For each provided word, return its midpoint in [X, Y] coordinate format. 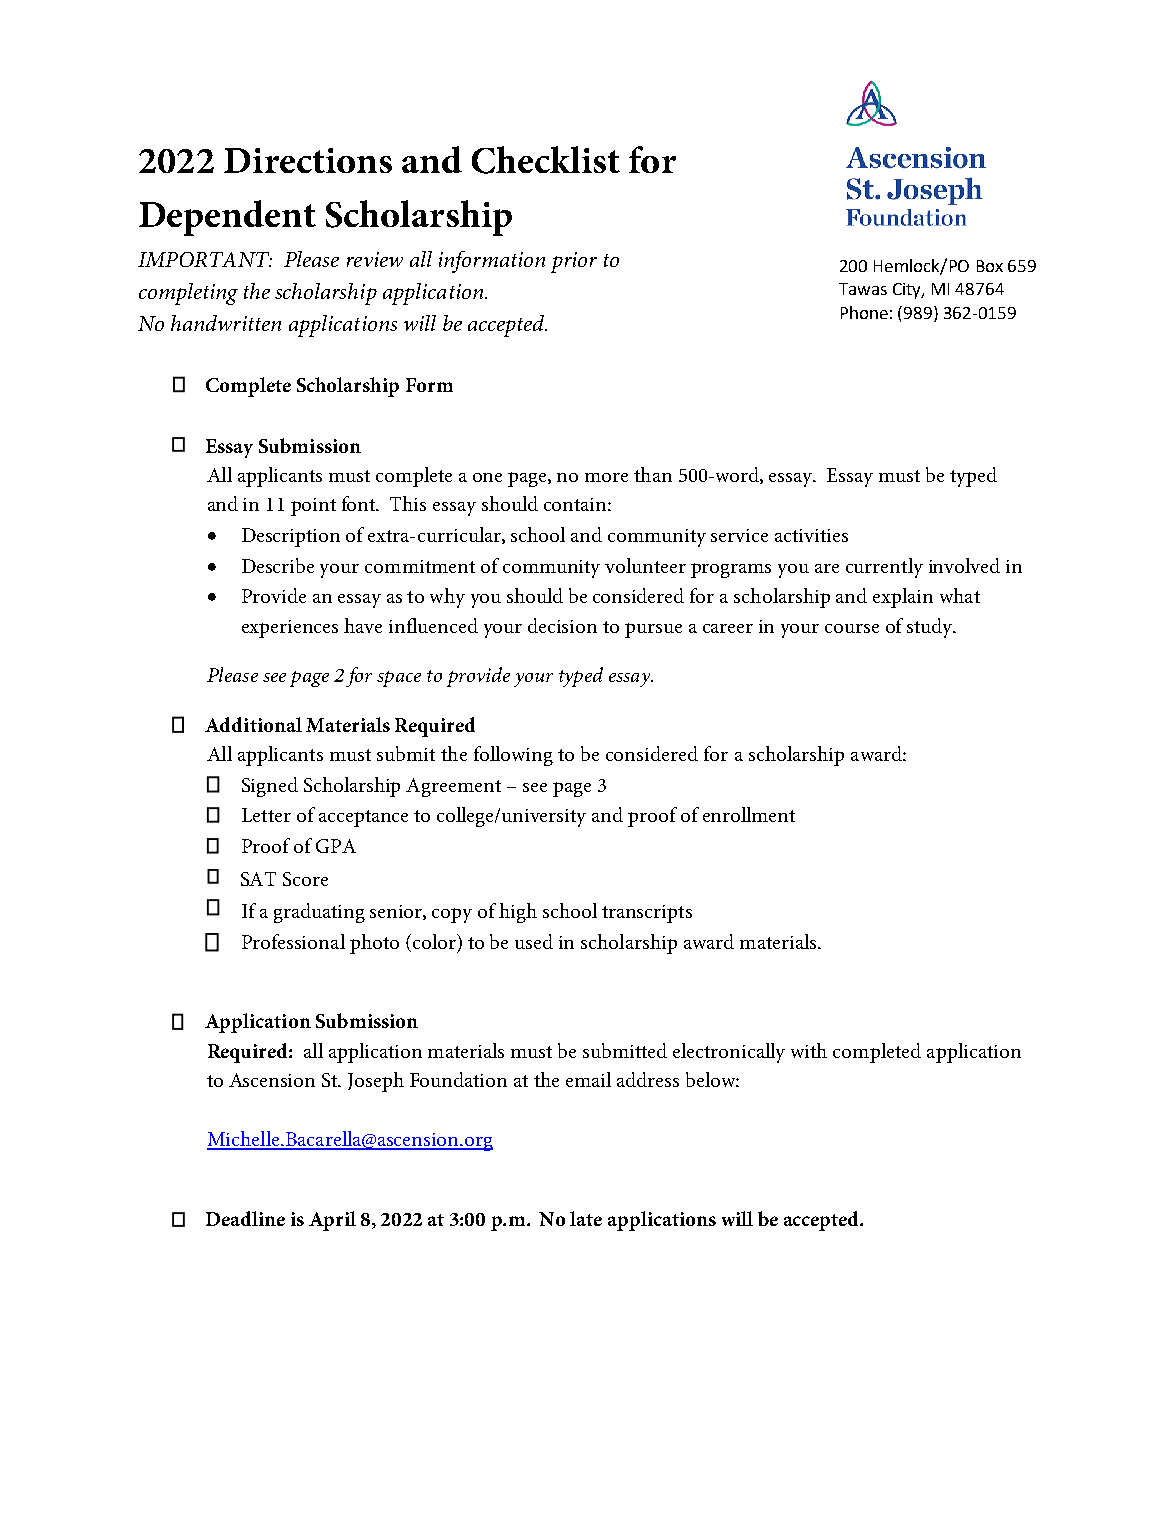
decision [562, 625]
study [931, 628]
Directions [308, 160]
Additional [253, 724]
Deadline [245, 1218]
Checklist [546, 160]
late [586, 1218]
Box [990, 266]
